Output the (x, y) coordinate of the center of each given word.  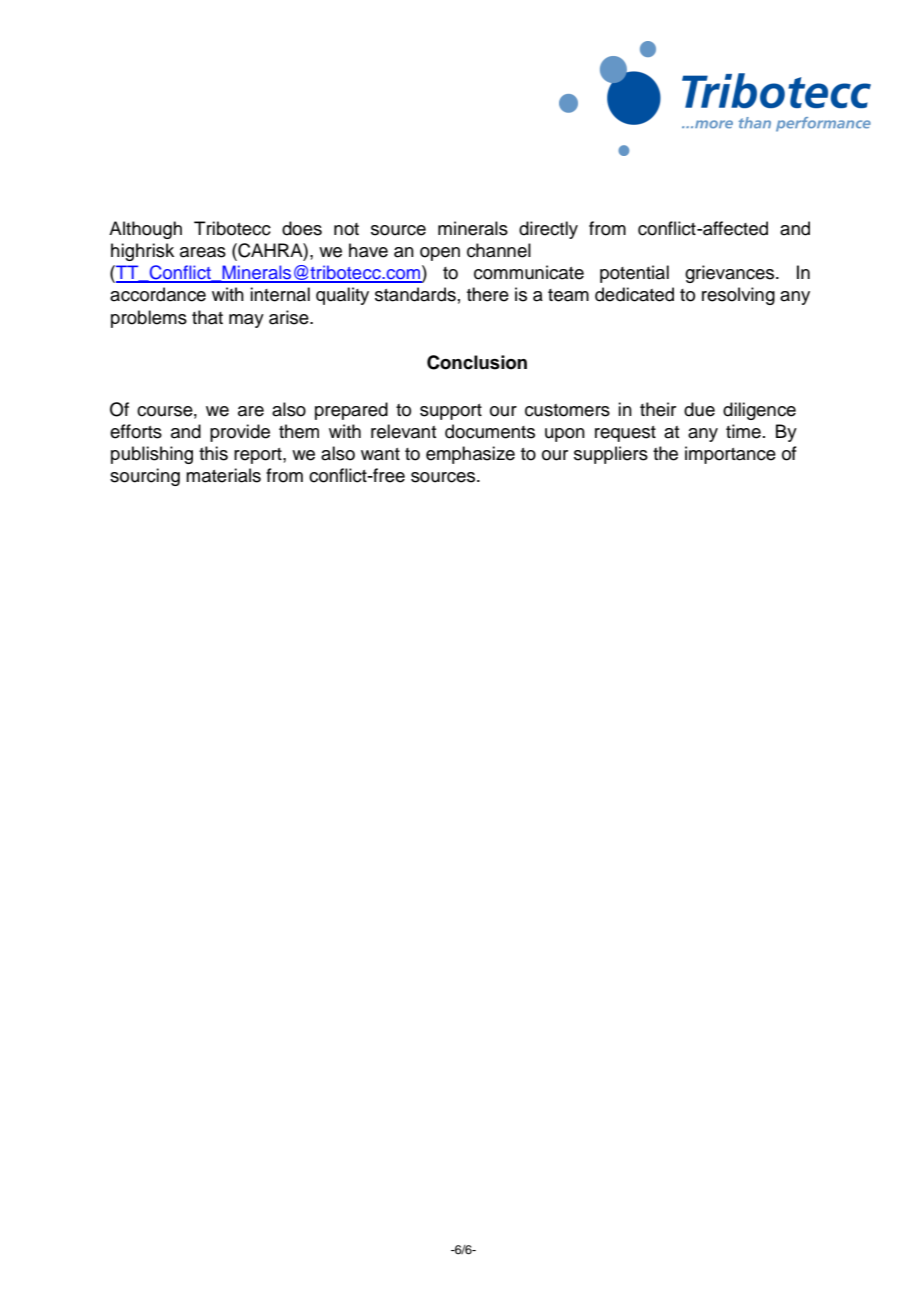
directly (548, 230)
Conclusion (477, 362)
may (246, 321)
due (699, 409)
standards (415, 294)
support (451, 412)
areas (203, 252)
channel (499, 250)
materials (223, 475)
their (658, 409)
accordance (158, 294)
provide (240, 433)
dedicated (634, 294)
